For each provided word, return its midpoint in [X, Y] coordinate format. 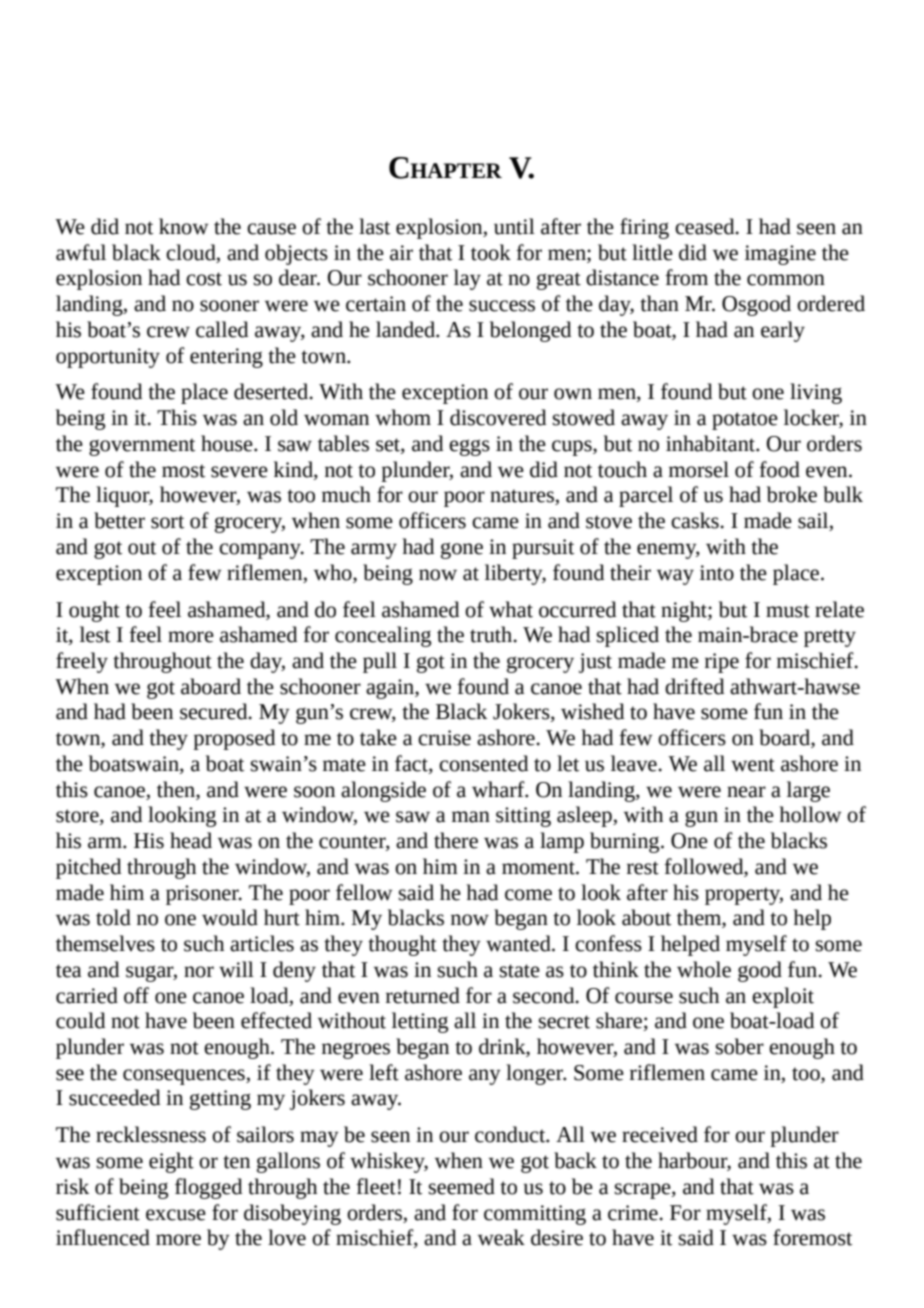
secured [215, 711]
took [491, 252]
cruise [444, 738]
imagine [780, 255]
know [183, 226]
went [753, 765]
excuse [176, 1215]
